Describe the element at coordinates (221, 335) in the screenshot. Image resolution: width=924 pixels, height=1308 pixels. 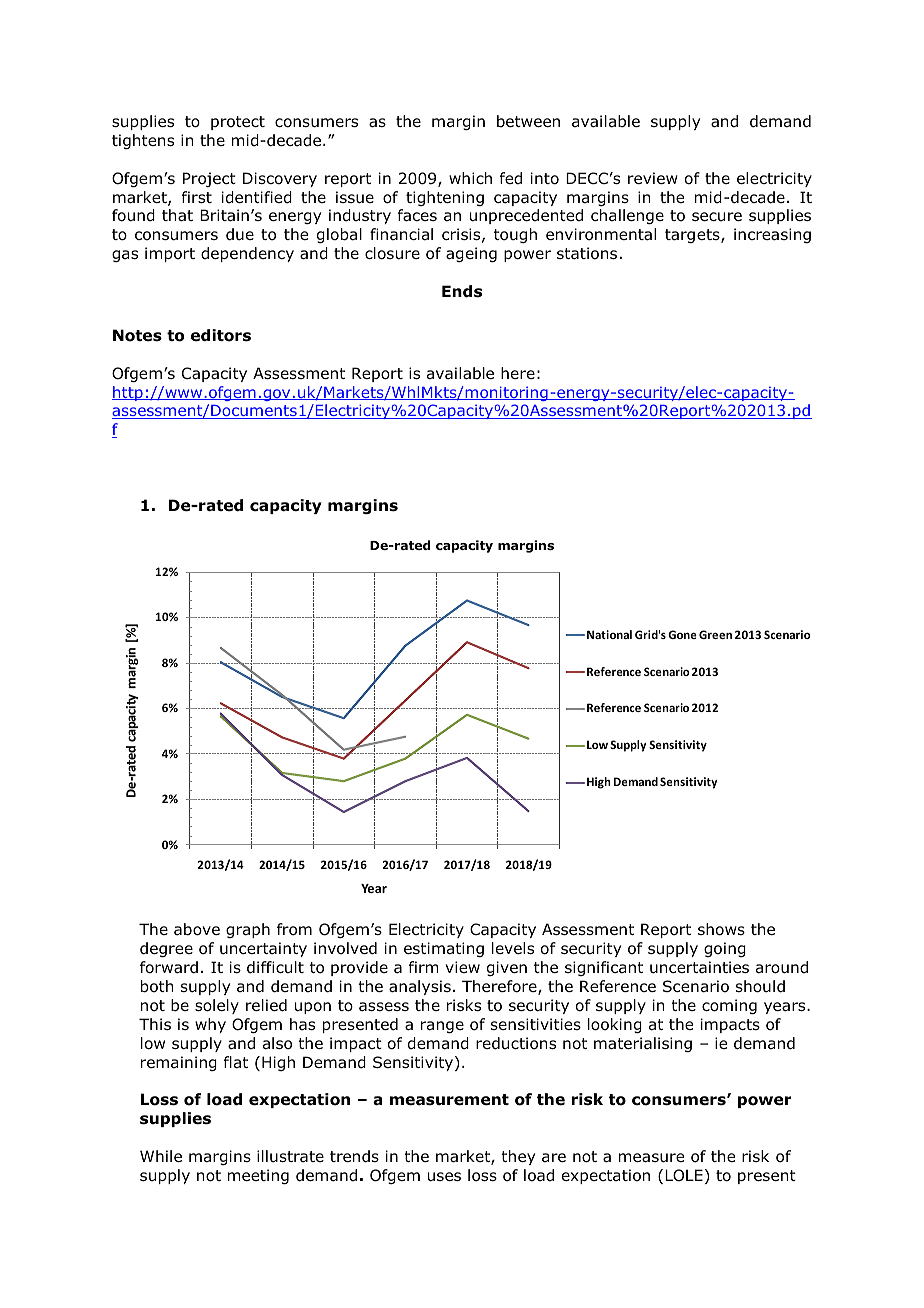
I see `editors` at that location.
